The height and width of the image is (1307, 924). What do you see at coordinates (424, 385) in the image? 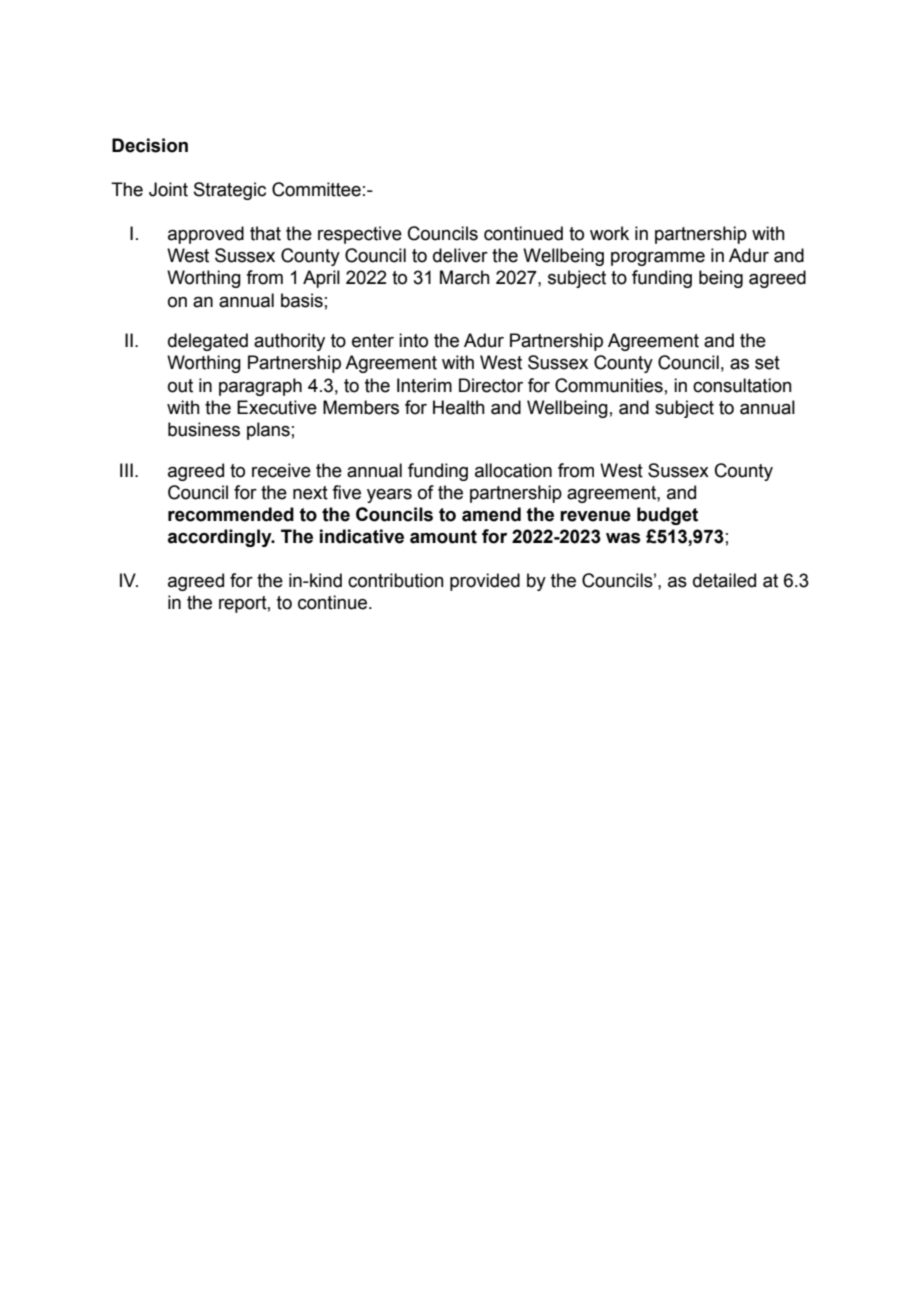
I see `Interim` at bounding box center [424, 385].
